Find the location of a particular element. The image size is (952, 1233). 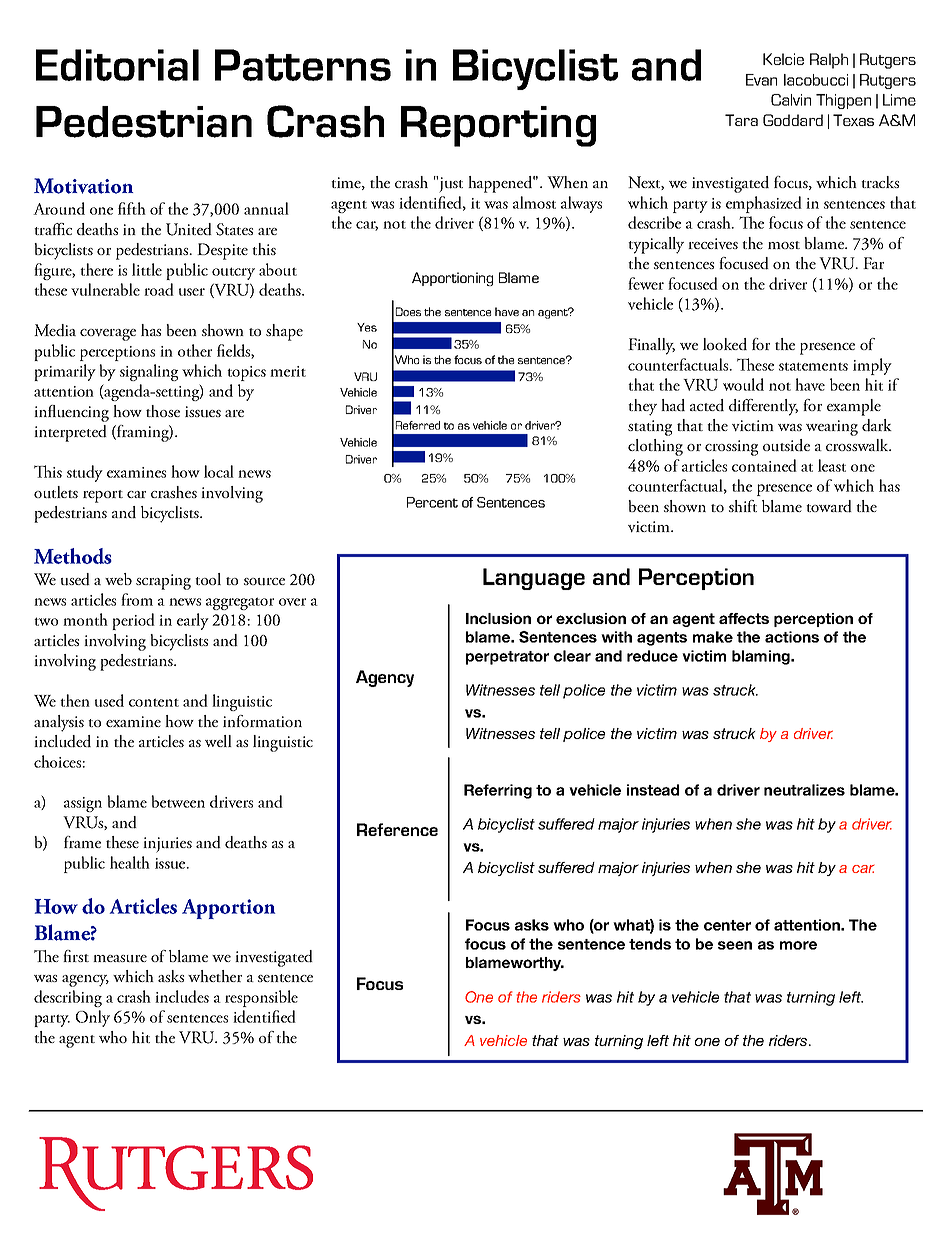

toward is located at coordinates (829, 506).
